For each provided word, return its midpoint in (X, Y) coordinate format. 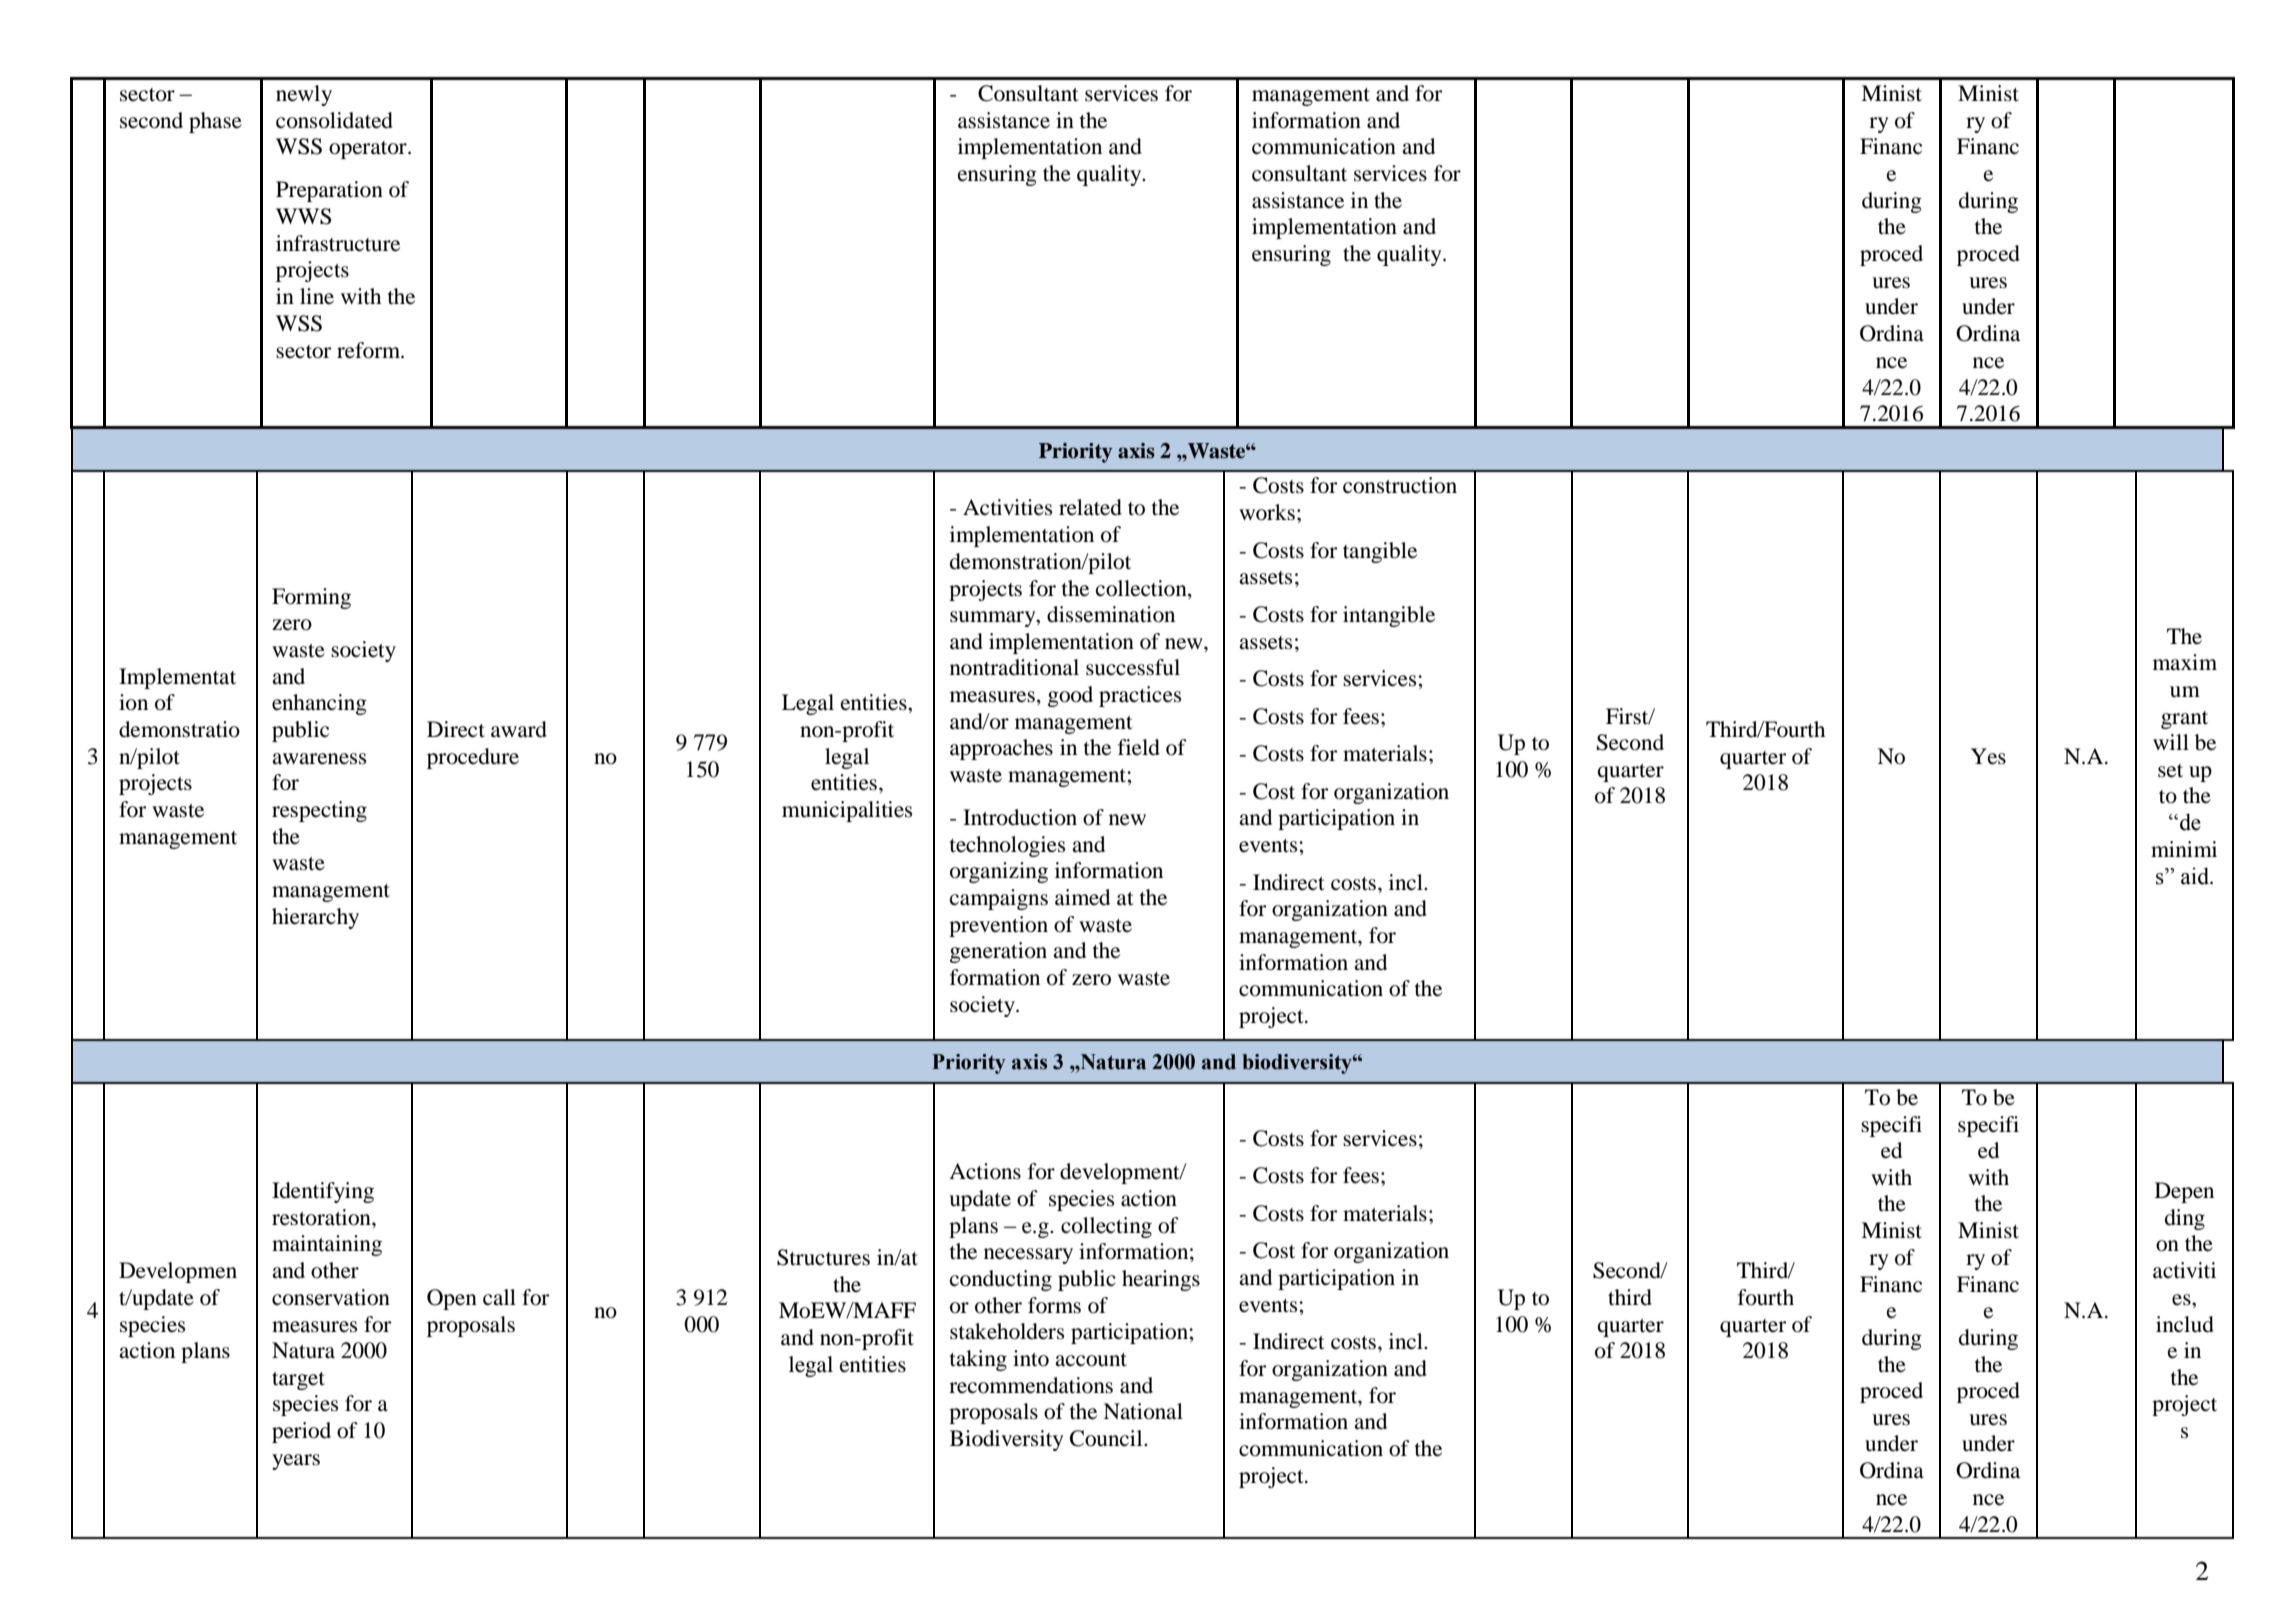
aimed (1082, 897)
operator (369, 150)
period (301, 1432)
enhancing (319, 704)
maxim (2185, 662)
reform (370, 350)
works (1267, 512)
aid (2196, 876)
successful (1133, 667)
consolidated (334, 120)
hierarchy (315, 918)
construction (1400, 485)
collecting (1106, 1227)
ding (2185, 1219)
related (1090, 507)
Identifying (323, 1192)
